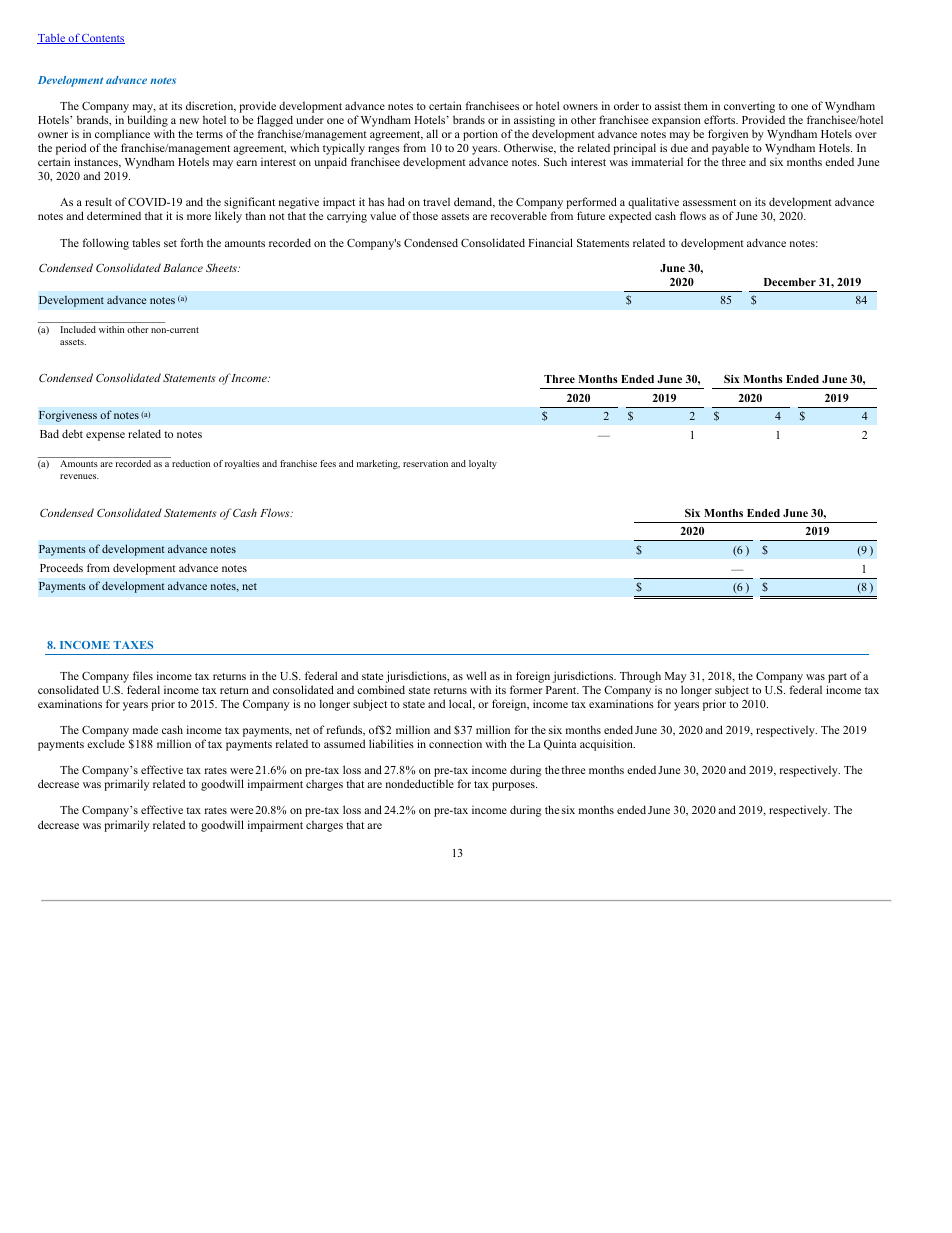 This screenshot has width=952, height=1233. Describe the element at coordinates (709, 202) in the screenshot. I see `assessment` at that location.
